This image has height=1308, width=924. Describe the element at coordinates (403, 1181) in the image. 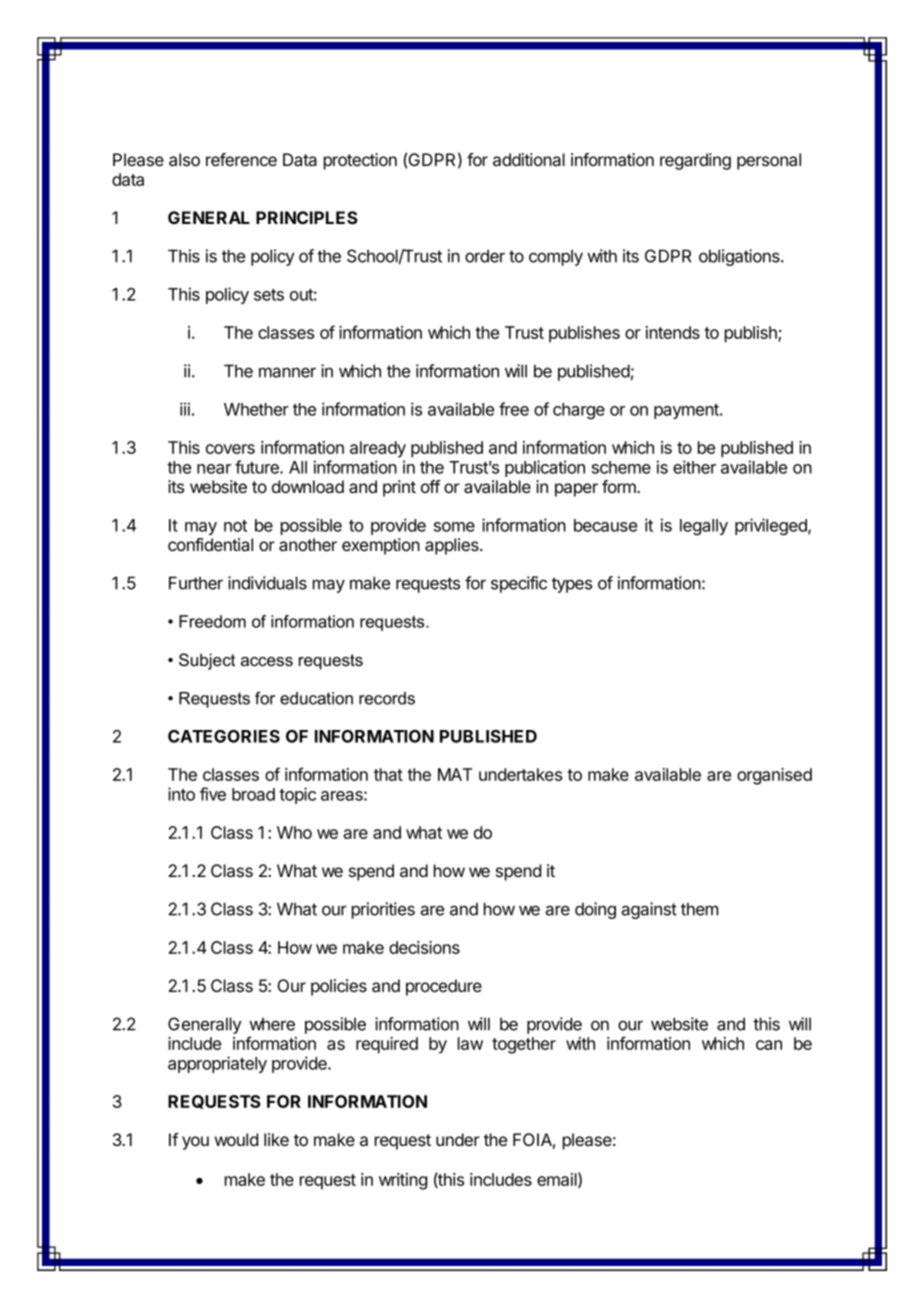

I see `writing` at that location.
